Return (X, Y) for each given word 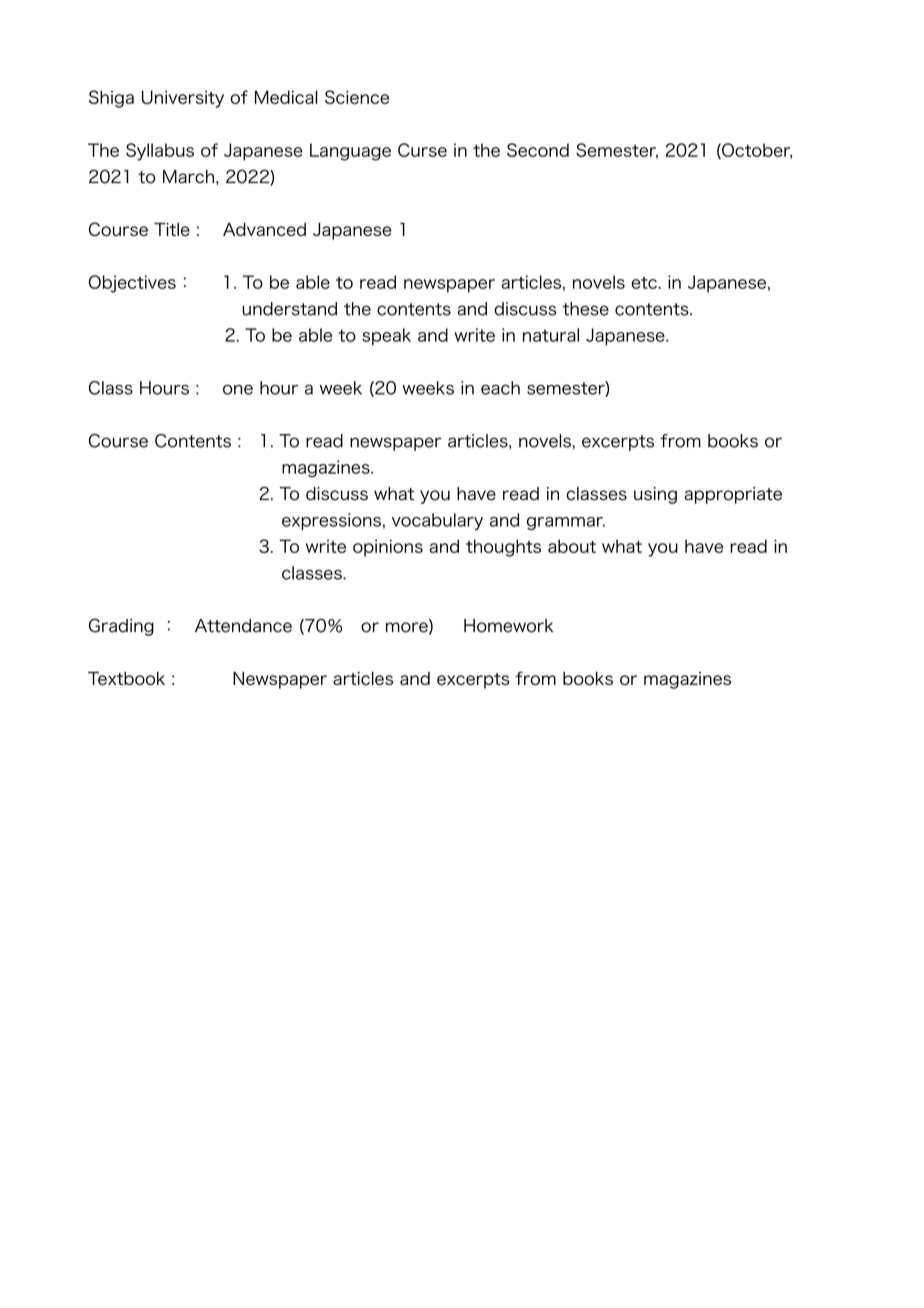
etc (645, 283)
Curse (422, 150)
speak (386, 336)
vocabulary (437, 521)
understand (289, 309)
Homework (508, 626)
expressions (331, 521)
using (655, 495)
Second (538, 150)
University (183, 99)
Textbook (126, 678)
